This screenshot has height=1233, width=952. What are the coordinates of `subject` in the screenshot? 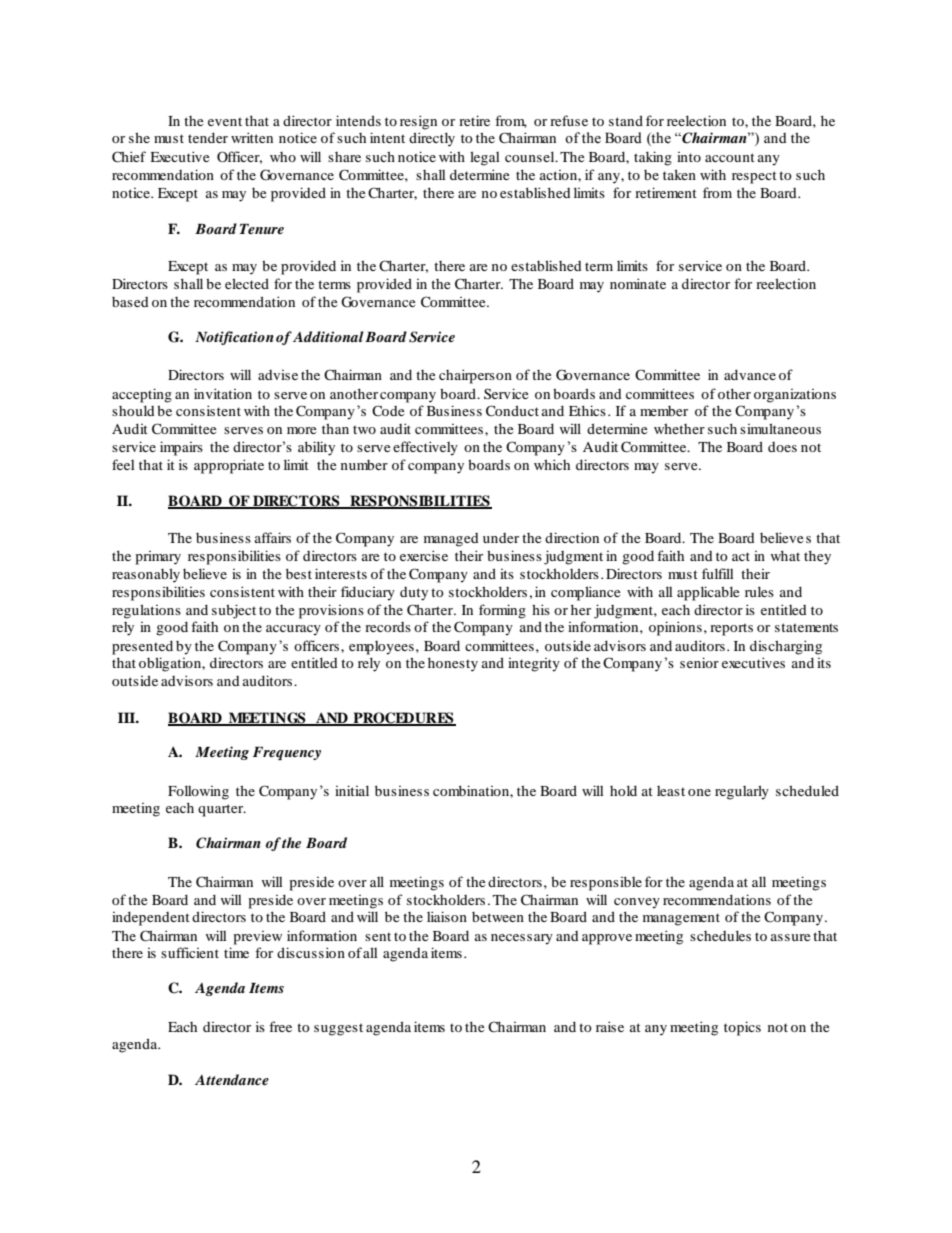 It's located at (234, 611).
